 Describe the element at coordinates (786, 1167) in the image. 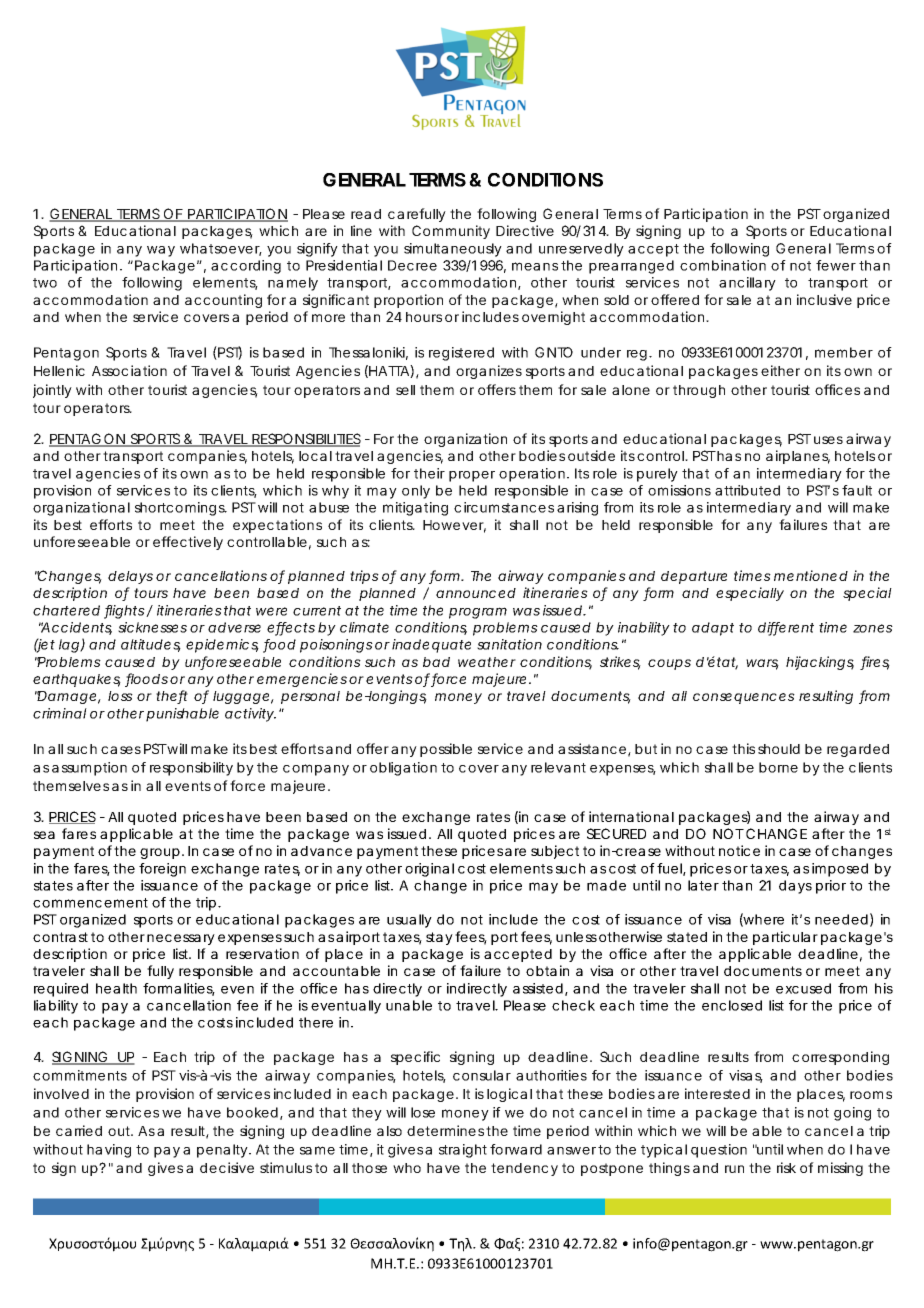

I see `risk` at that location.
